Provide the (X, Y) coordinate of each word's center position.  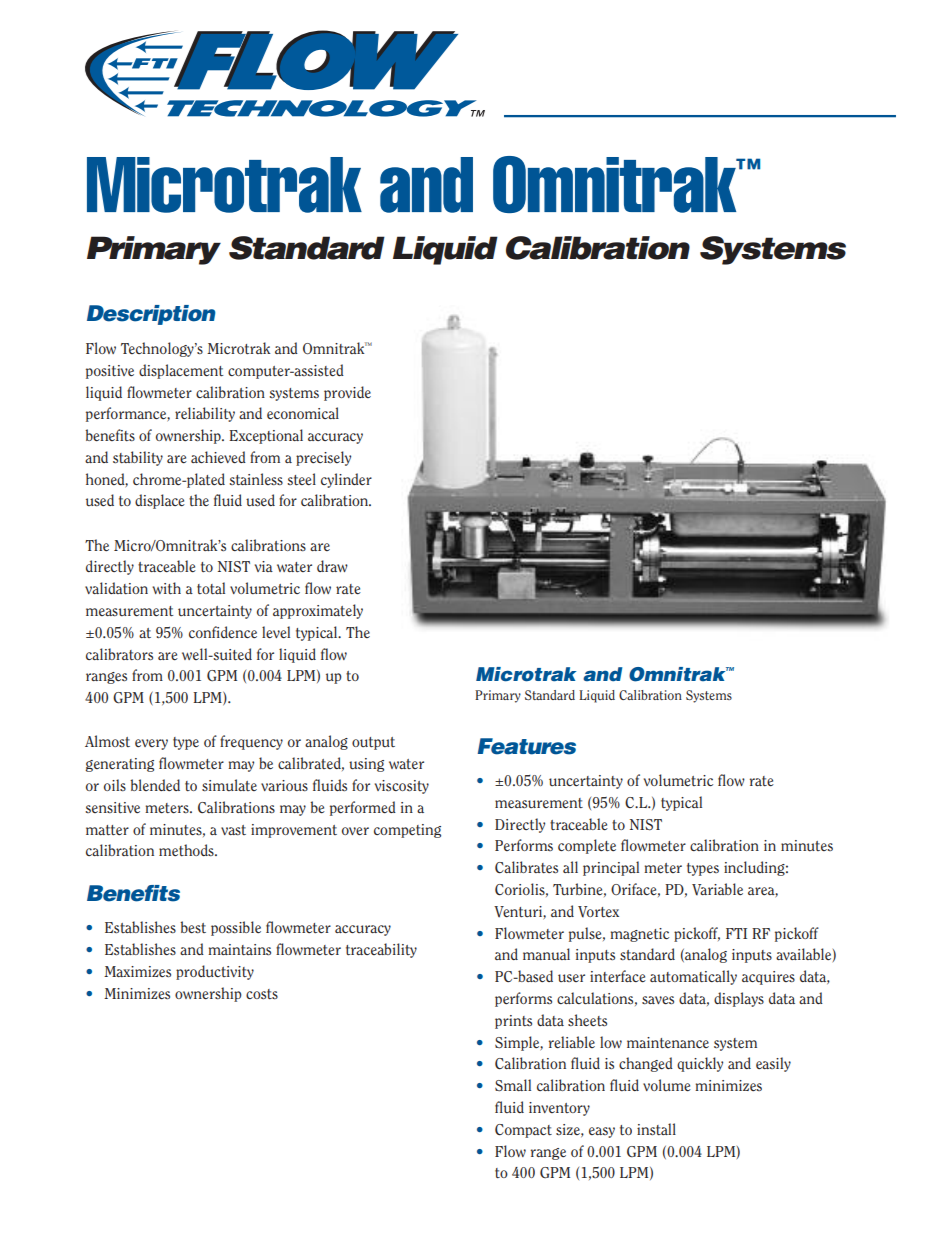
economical (303, 413)
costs (262, 994)
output (373, 743)
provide (347, 393)
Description (151, 315)
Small (513, 1085)
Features (527, 746)
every (151, 744)
